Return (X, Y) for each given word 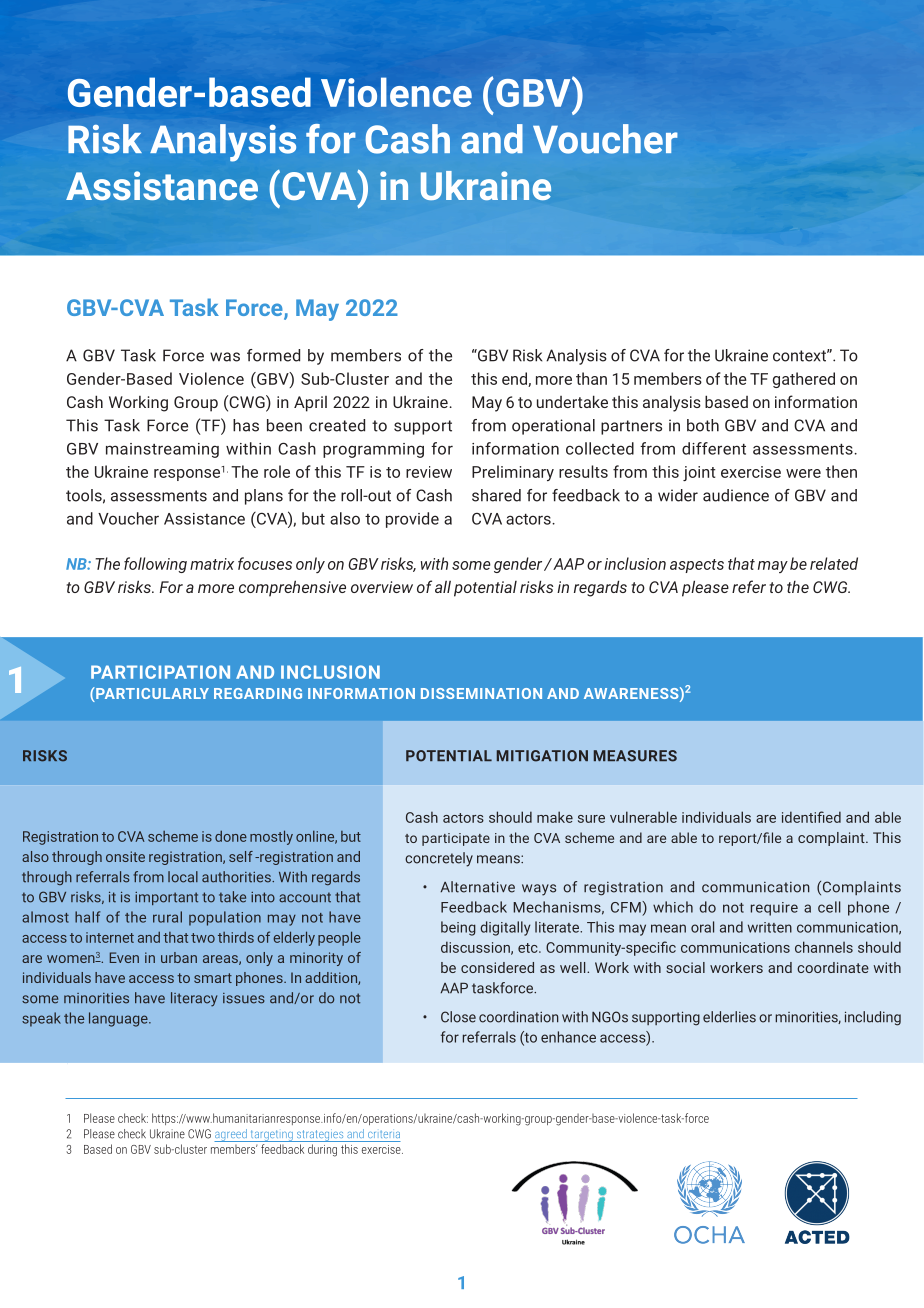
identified (811, 817)
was (225, 357)
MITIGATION (542, 756)
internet (110, 937)
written (770, 927)
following (155, 565)
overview (382, 587)
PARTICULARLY (151, 694)
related (834, 563)
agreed (231, 1135)
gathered (804, 380)
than (591, 378)
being (458, 928)
